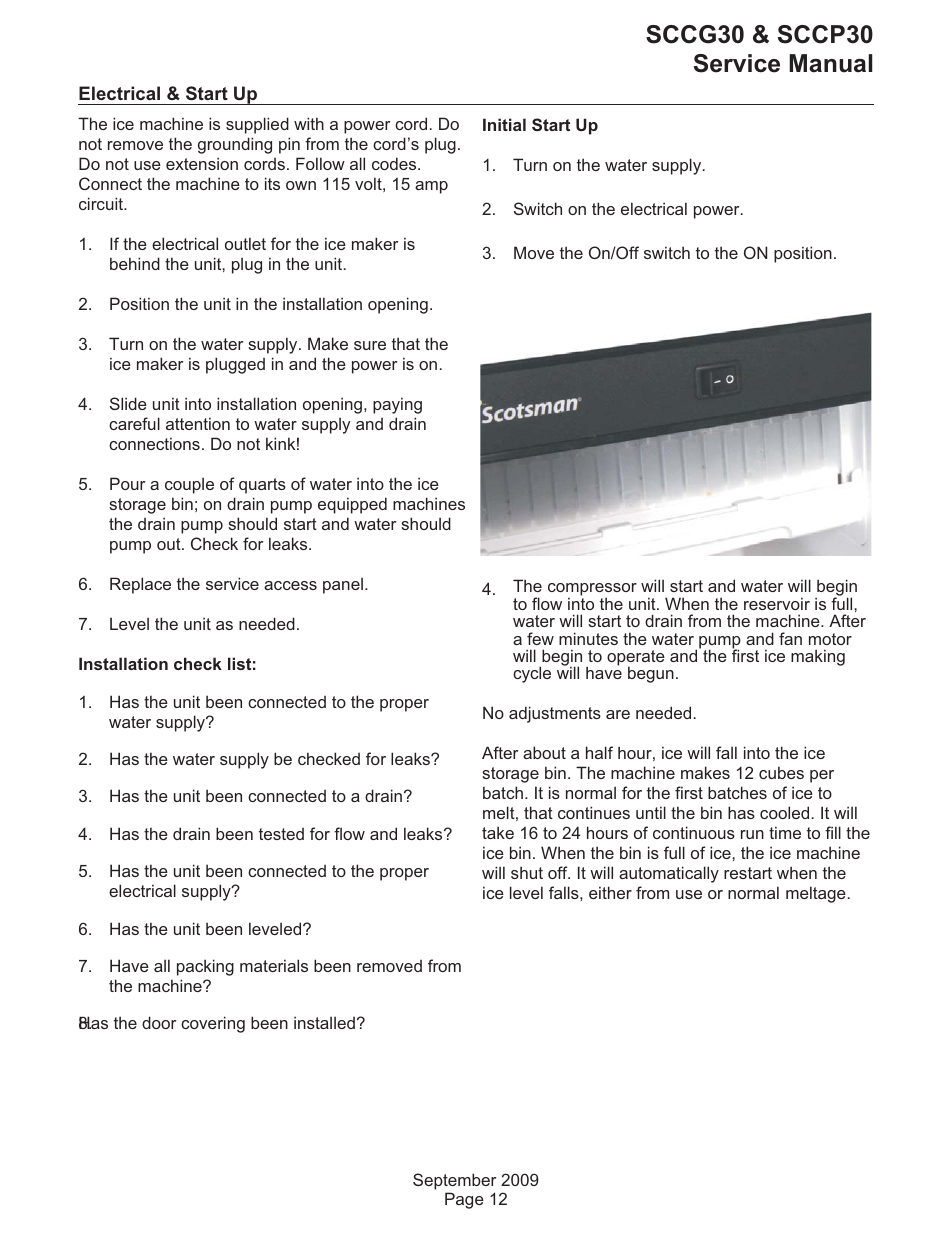 This screenshot has height=1233, width=952. I want to click on grounding, so click(235, 145).
